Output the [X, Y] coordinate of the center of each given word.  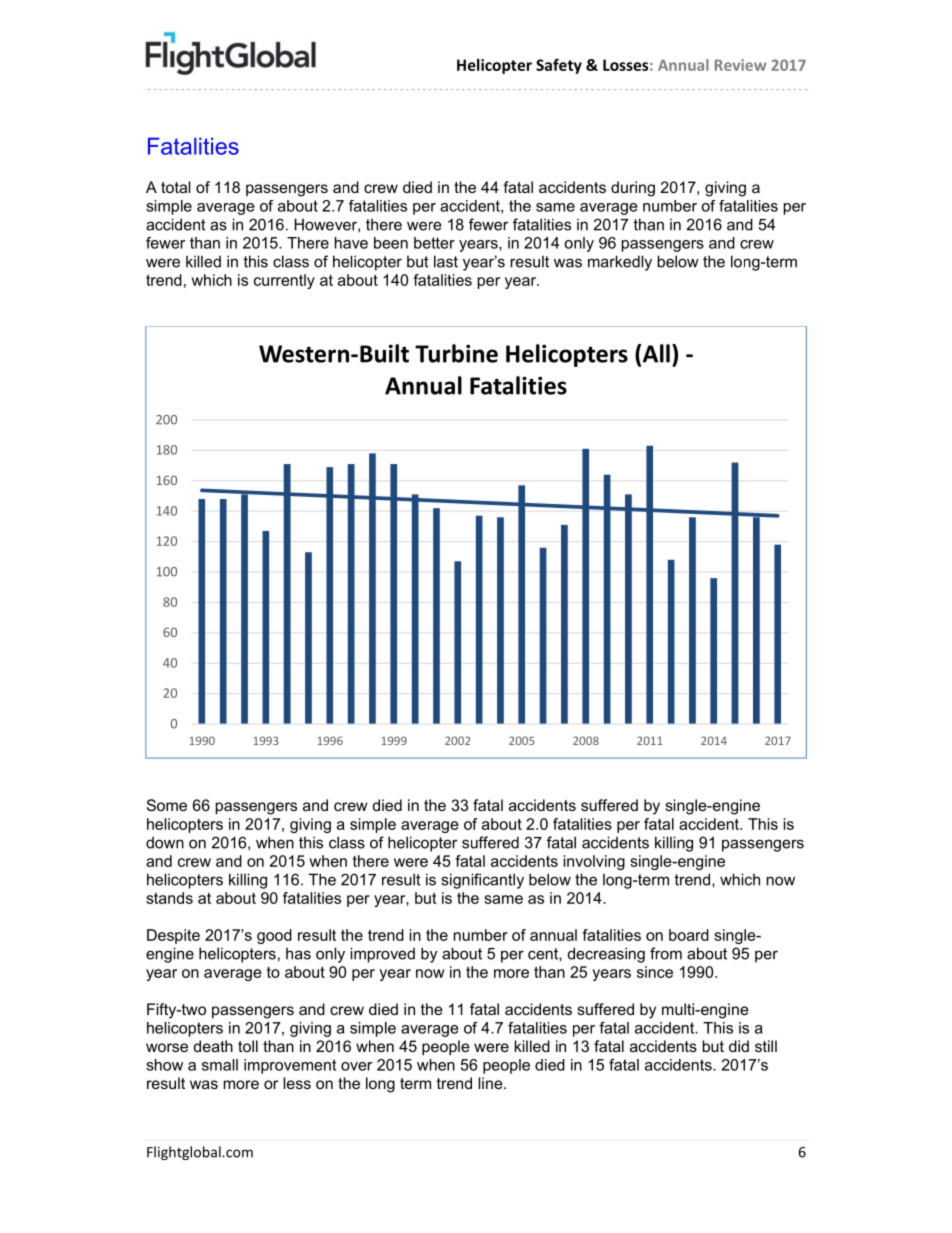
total [175, 187]
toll [248, 1046]
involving [594, 862]
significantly [482, 881]
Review [740, 65]
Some [167, 805]
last [446, 261]
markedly [620, 263]
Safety [559, 66]
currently [284, 281]
